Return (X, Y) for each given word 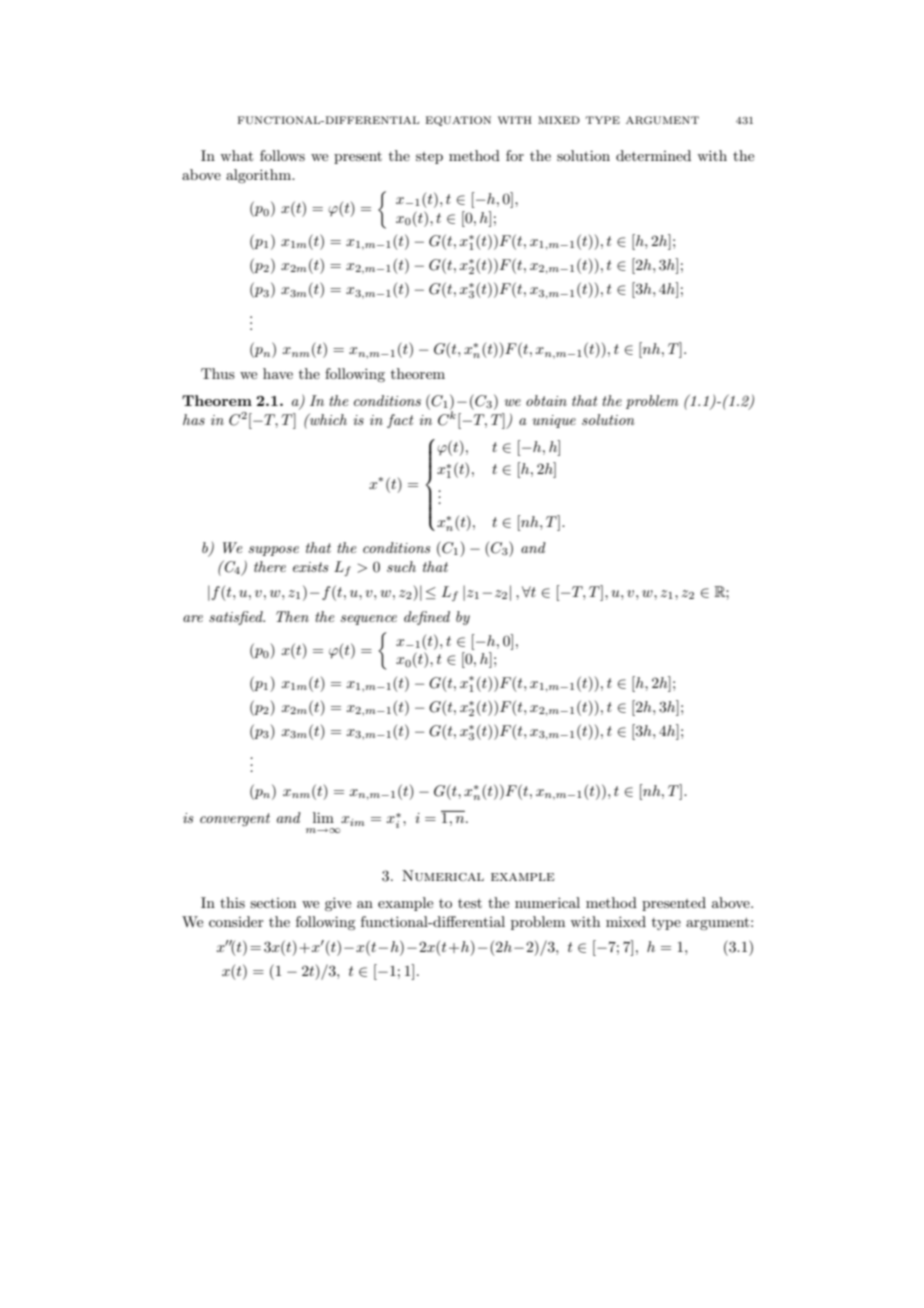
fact (400, 421)
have (278, 373)
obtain (546, 400)
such (401, 566)
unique (554, 421)
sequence (368, 620)
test (470, 903)
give (338, 904)
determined (653, 155)
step (429, 158)
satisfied (237, 618)
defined (427, 618)
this (232, 902)
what (236, 155)
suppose (273, 551)
